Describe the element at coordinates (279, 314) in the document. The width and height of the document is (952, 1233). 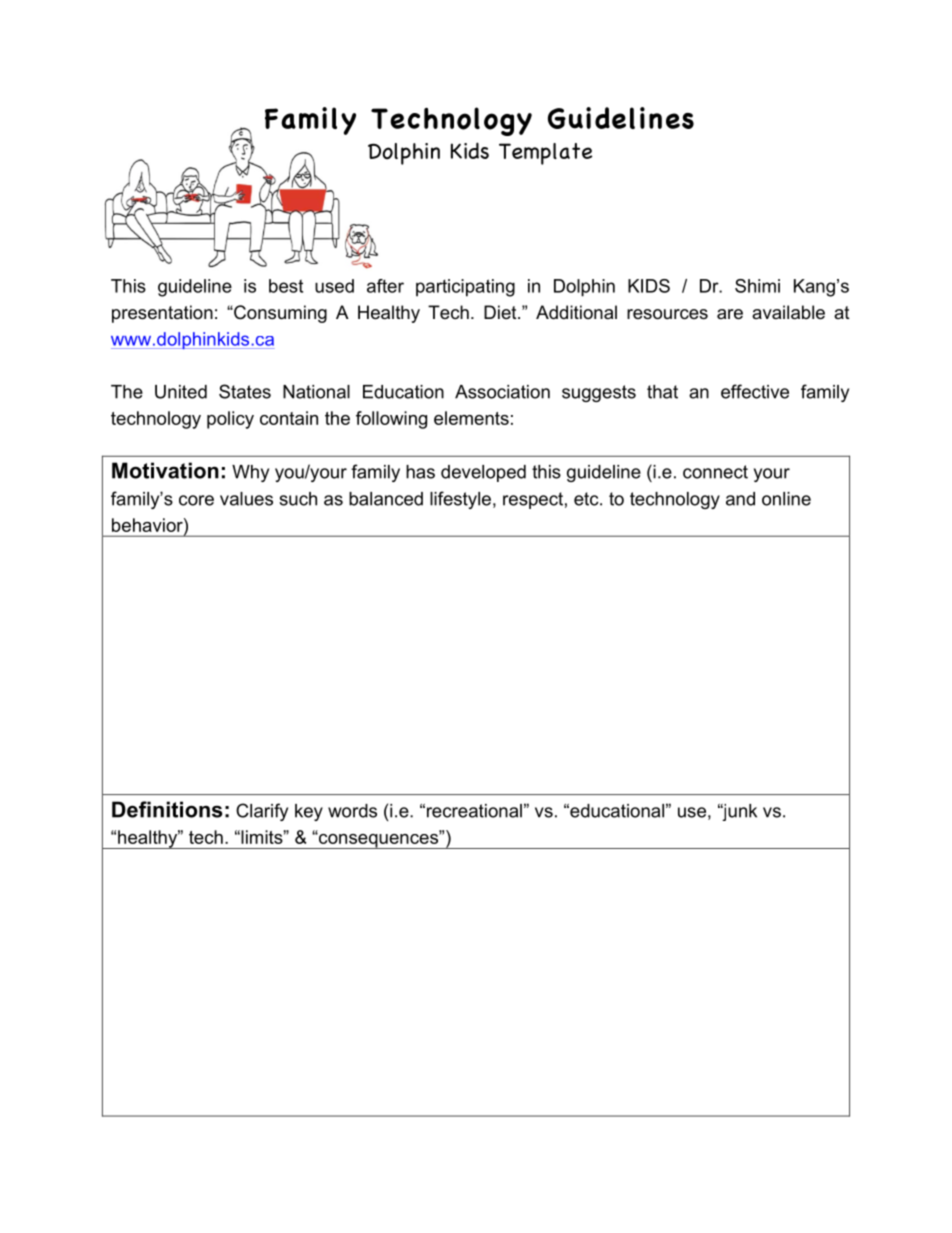
I see `Consuming` at that location.
